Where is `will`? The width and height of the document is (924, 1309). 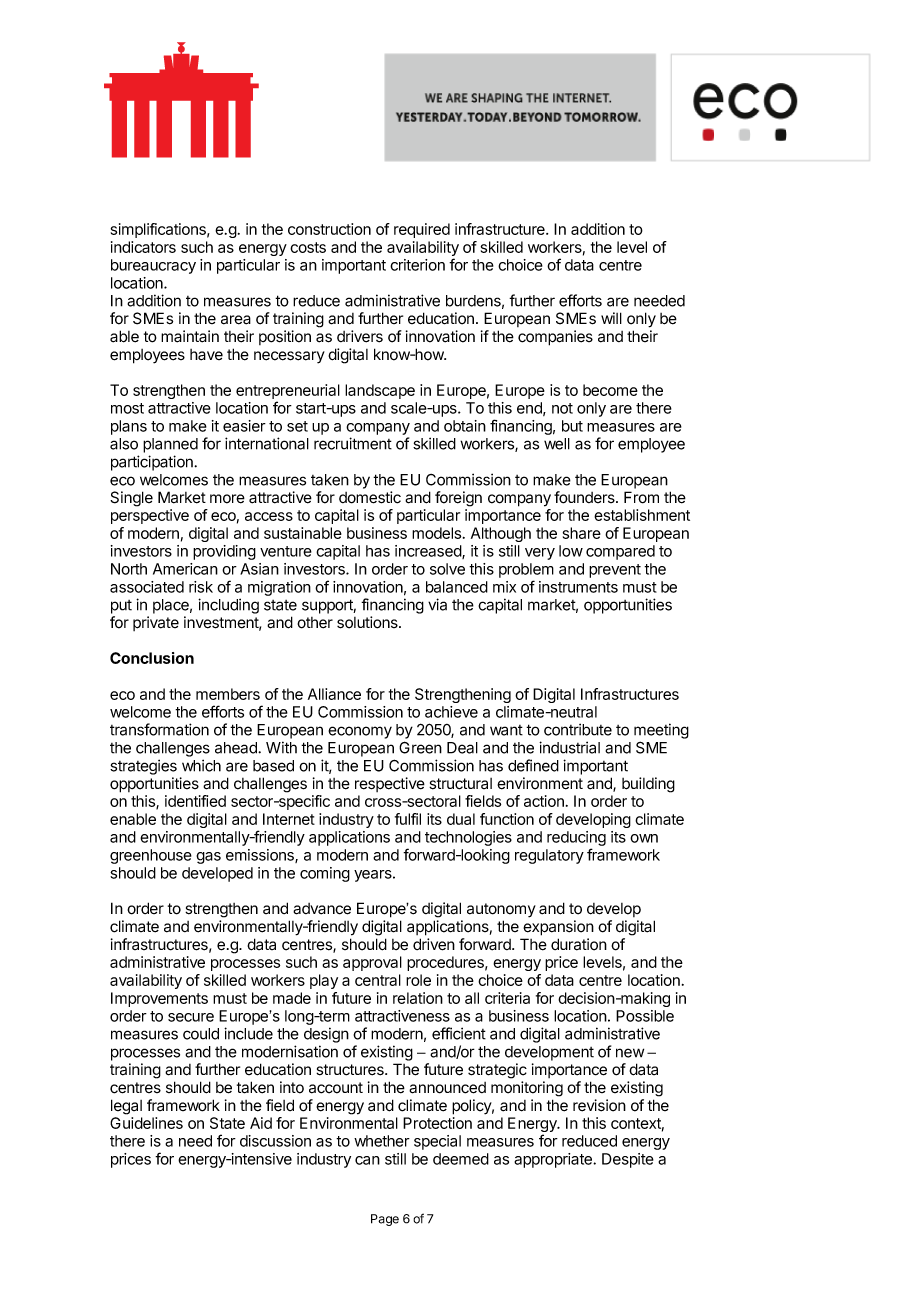
will is located at coordinates (611, 318).
